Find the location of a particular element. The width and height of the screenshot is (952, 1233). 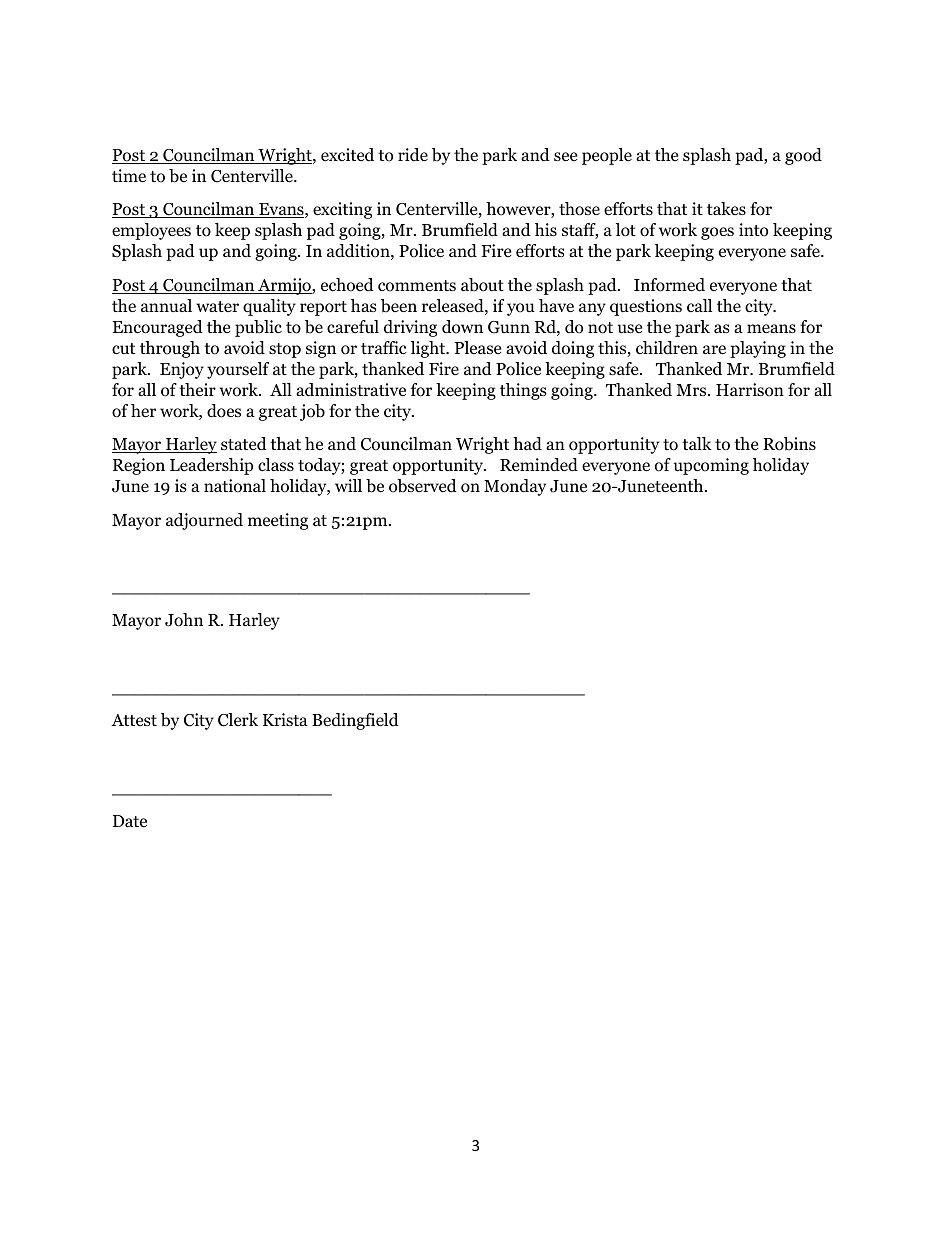

Date is located at coordinates (130, 821).
